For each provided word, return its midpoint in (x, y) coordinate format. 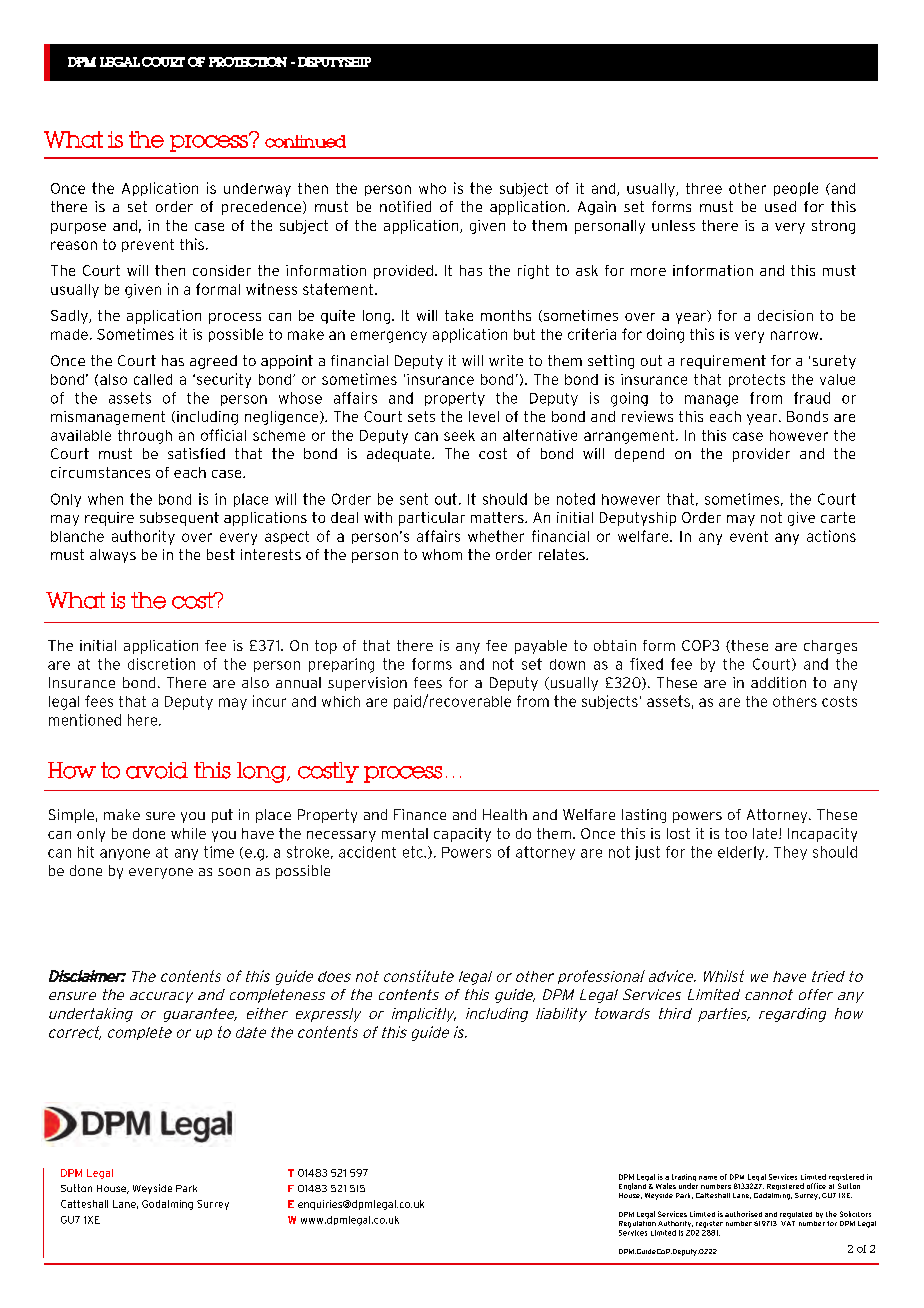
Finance (420, 814)
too (736, 833)
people (796, 189)
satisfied (196, 453)
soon (234, 872)
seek (459, 435)
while (188, 833)
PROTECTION (248, 62)
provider (761, 455)
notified (405, 206)
